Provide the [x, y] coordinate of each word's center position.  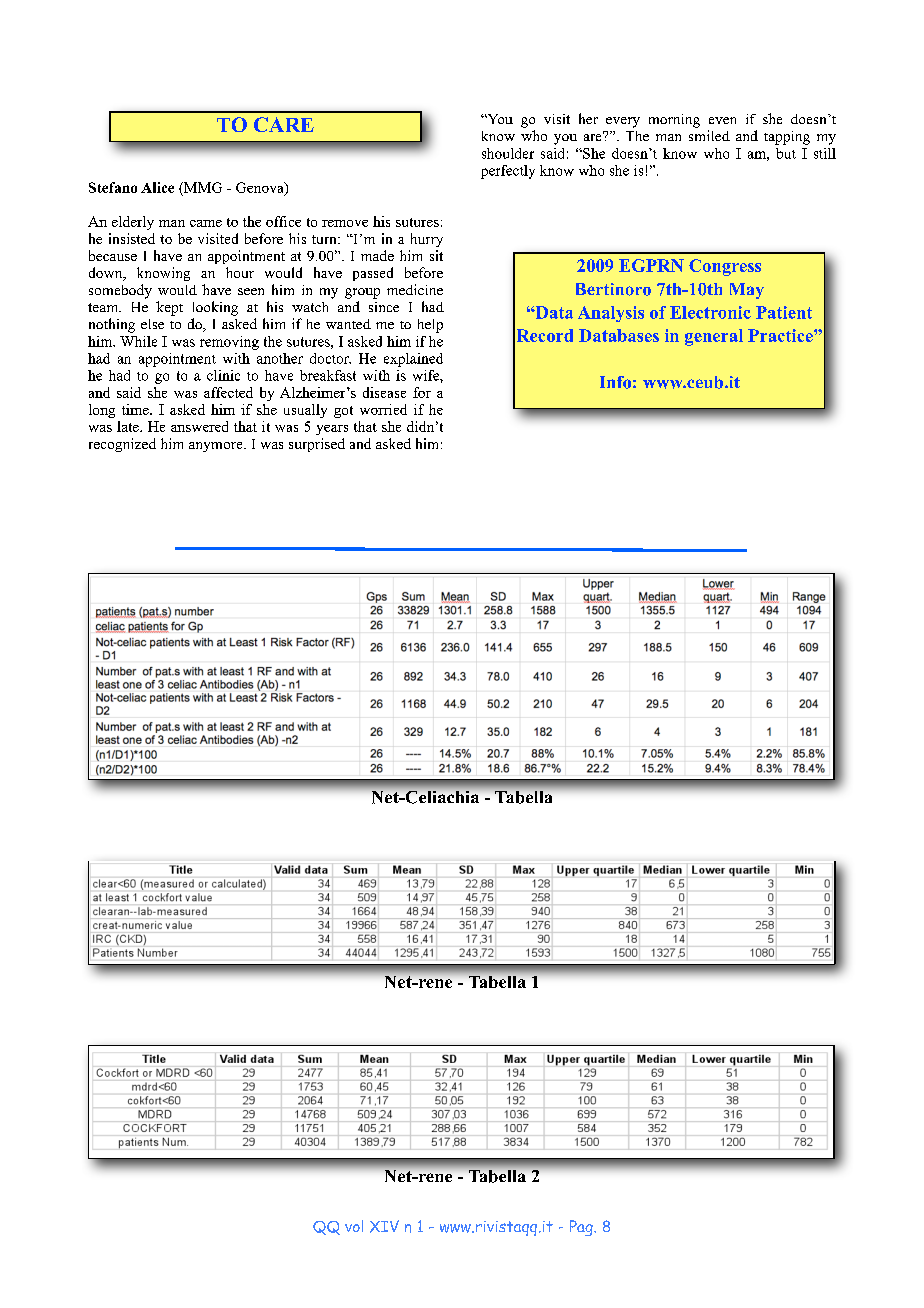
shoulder [508, 153]
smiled [709, 135]
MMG [202, 187]
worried [383, 409]
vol [354, 1226]
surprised [317, 445]
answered [199, 426]
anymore [217, 447]
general [714, 337]
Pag [582, 1228]
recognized [122, 445]
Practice [781, 335]
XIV [384, 1226]
